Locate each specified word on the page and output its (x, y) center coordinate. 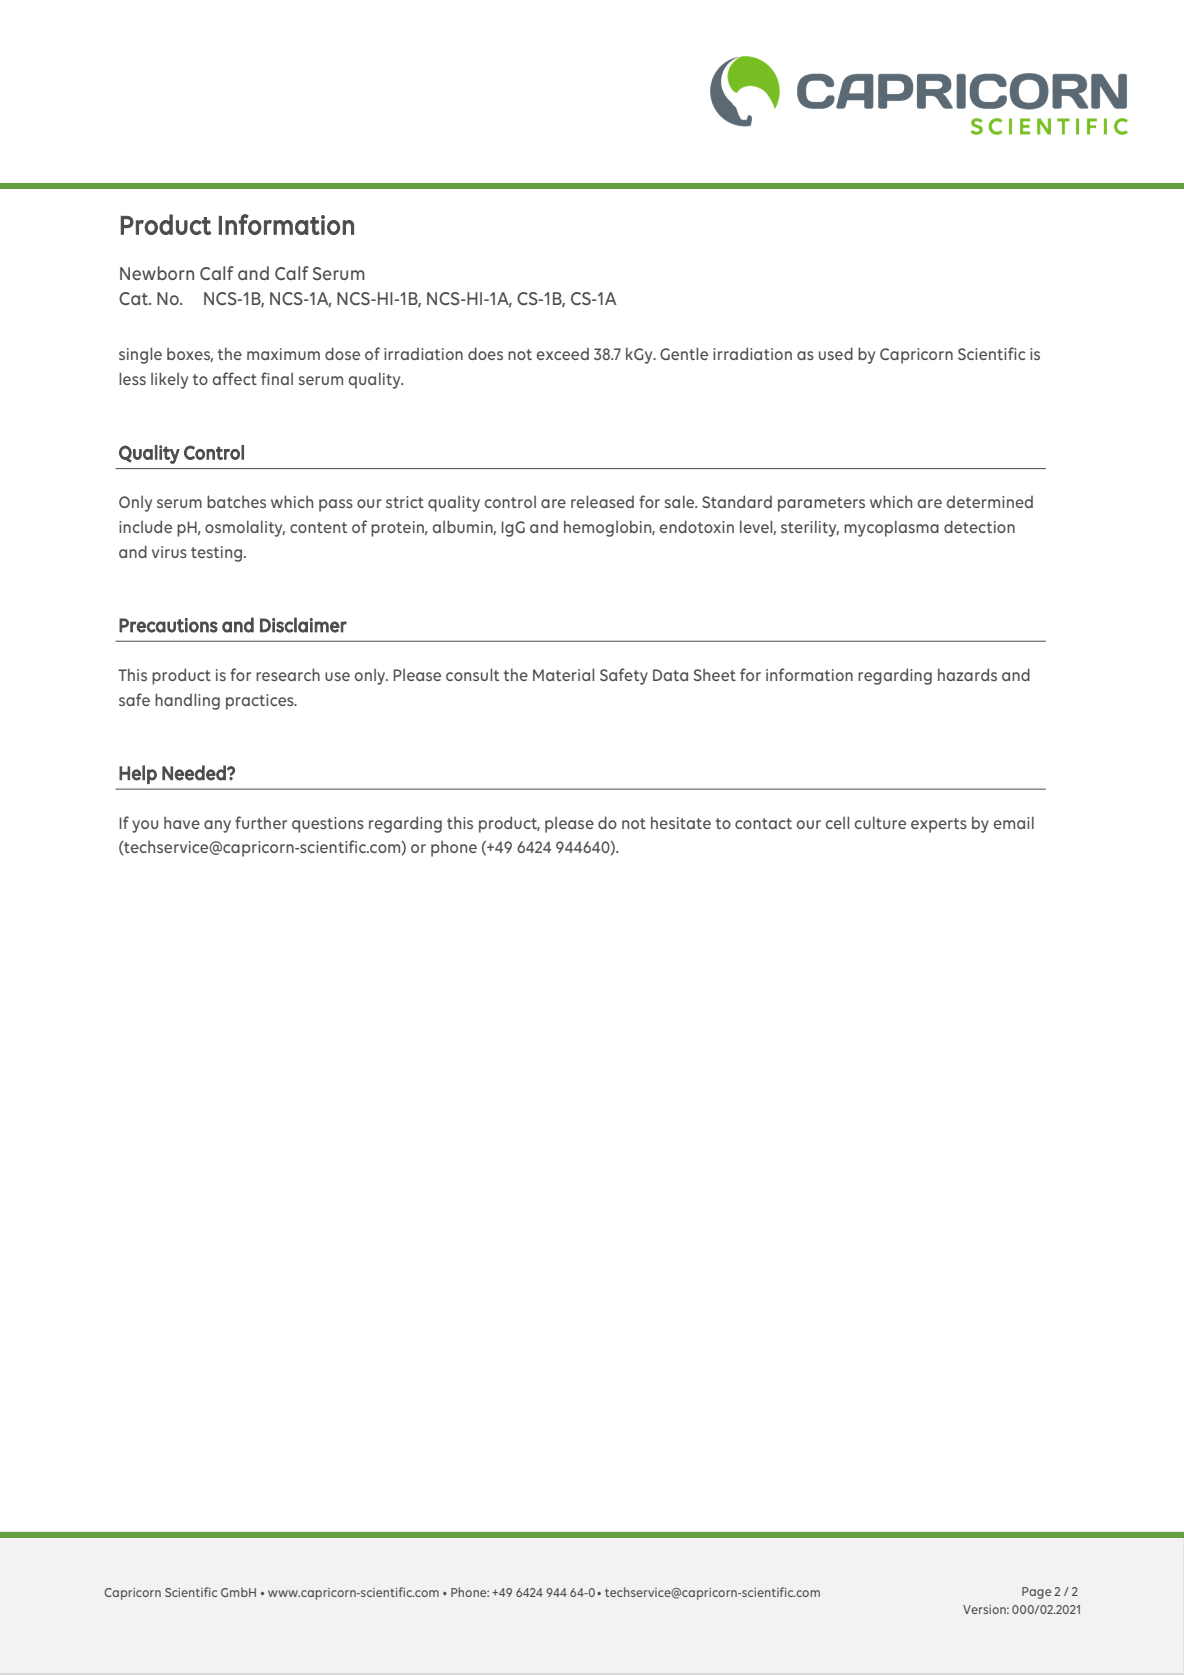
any (217, 826)
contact (763, 823)
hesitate (681, 822)
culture (880, 822)
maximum (283, 354)
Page (1037, 1593)
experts (939, 825)
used (836, 353)
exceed (563, 354)
